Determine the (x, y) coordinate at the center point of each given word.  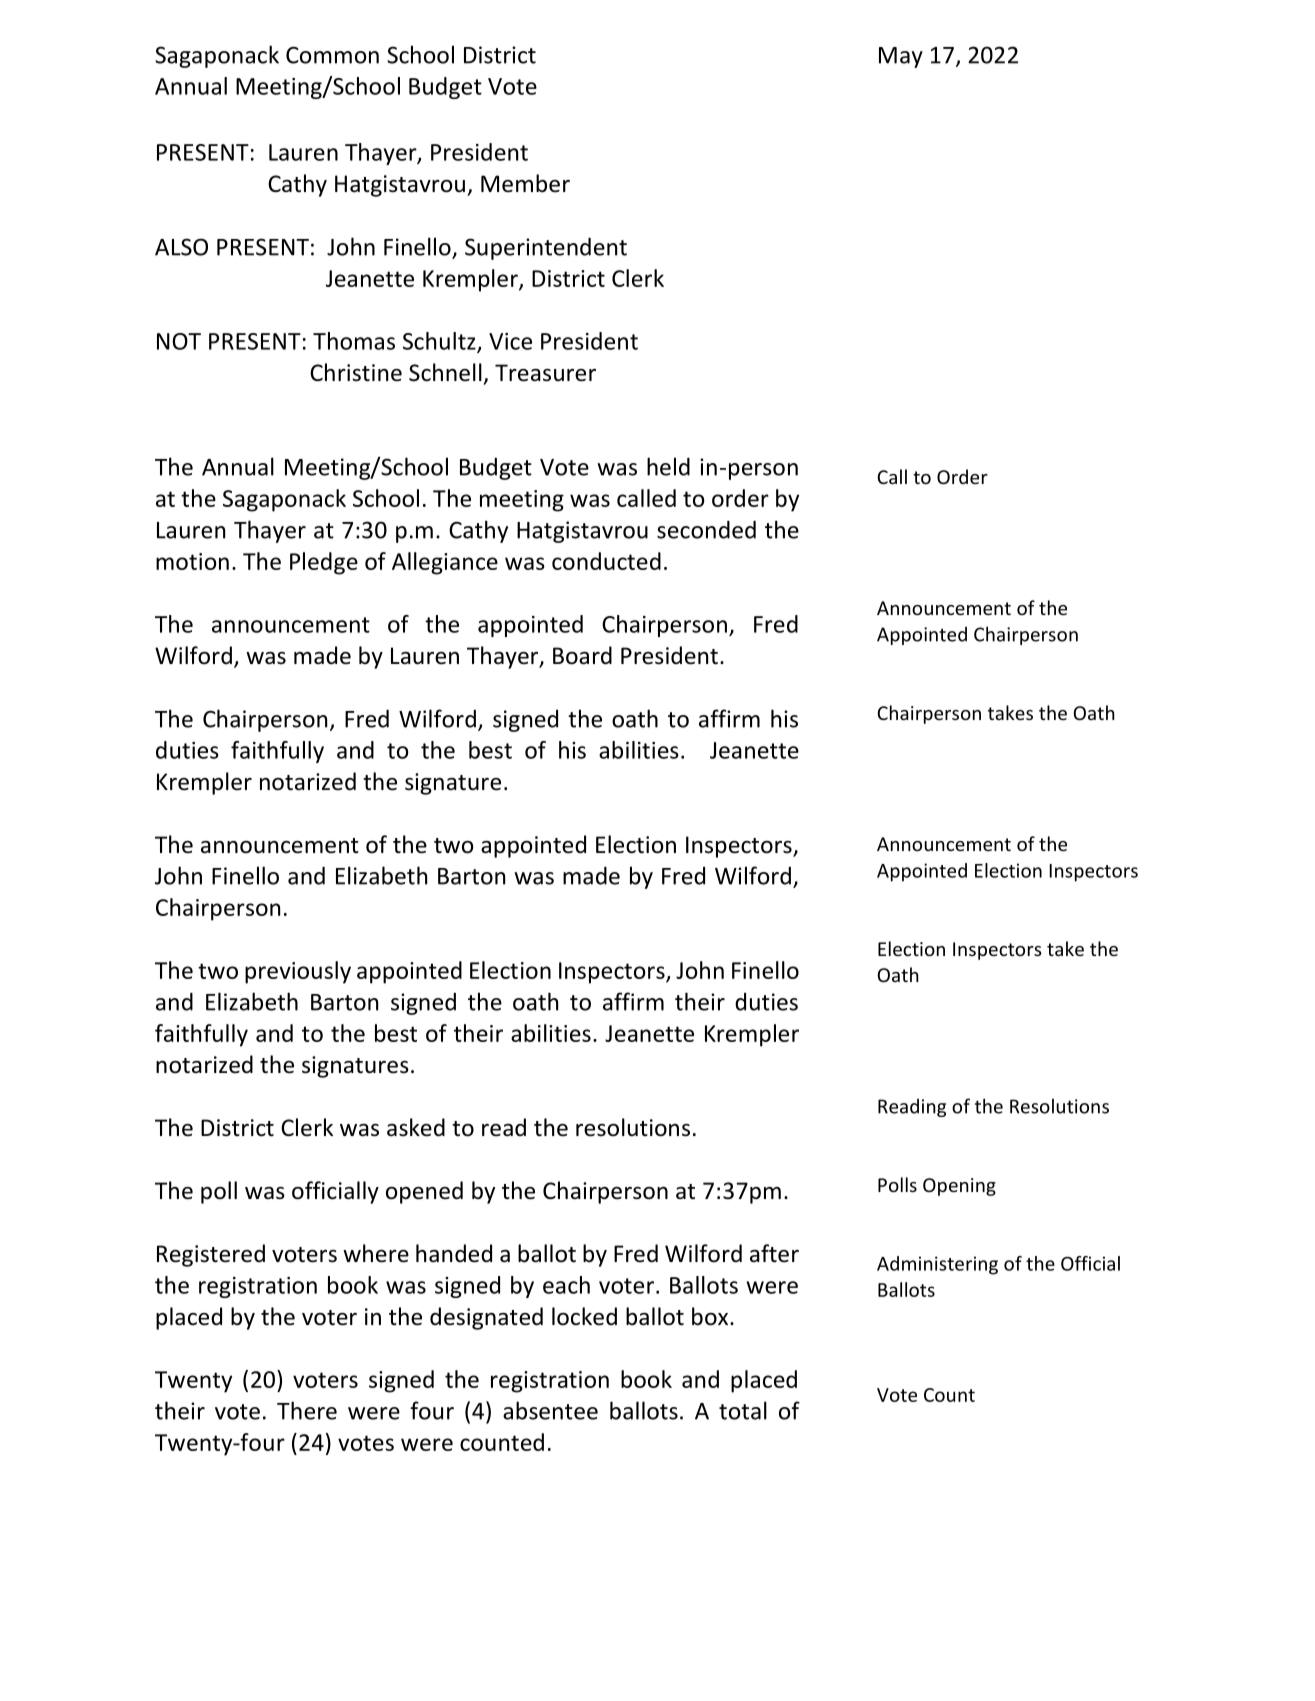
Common (332, 55)
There (307, 1410)
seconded (706, 529)
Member (525, 183)
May (901, 57)
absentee (550, 1410)
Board (582, 655)
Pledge (324, 563)
